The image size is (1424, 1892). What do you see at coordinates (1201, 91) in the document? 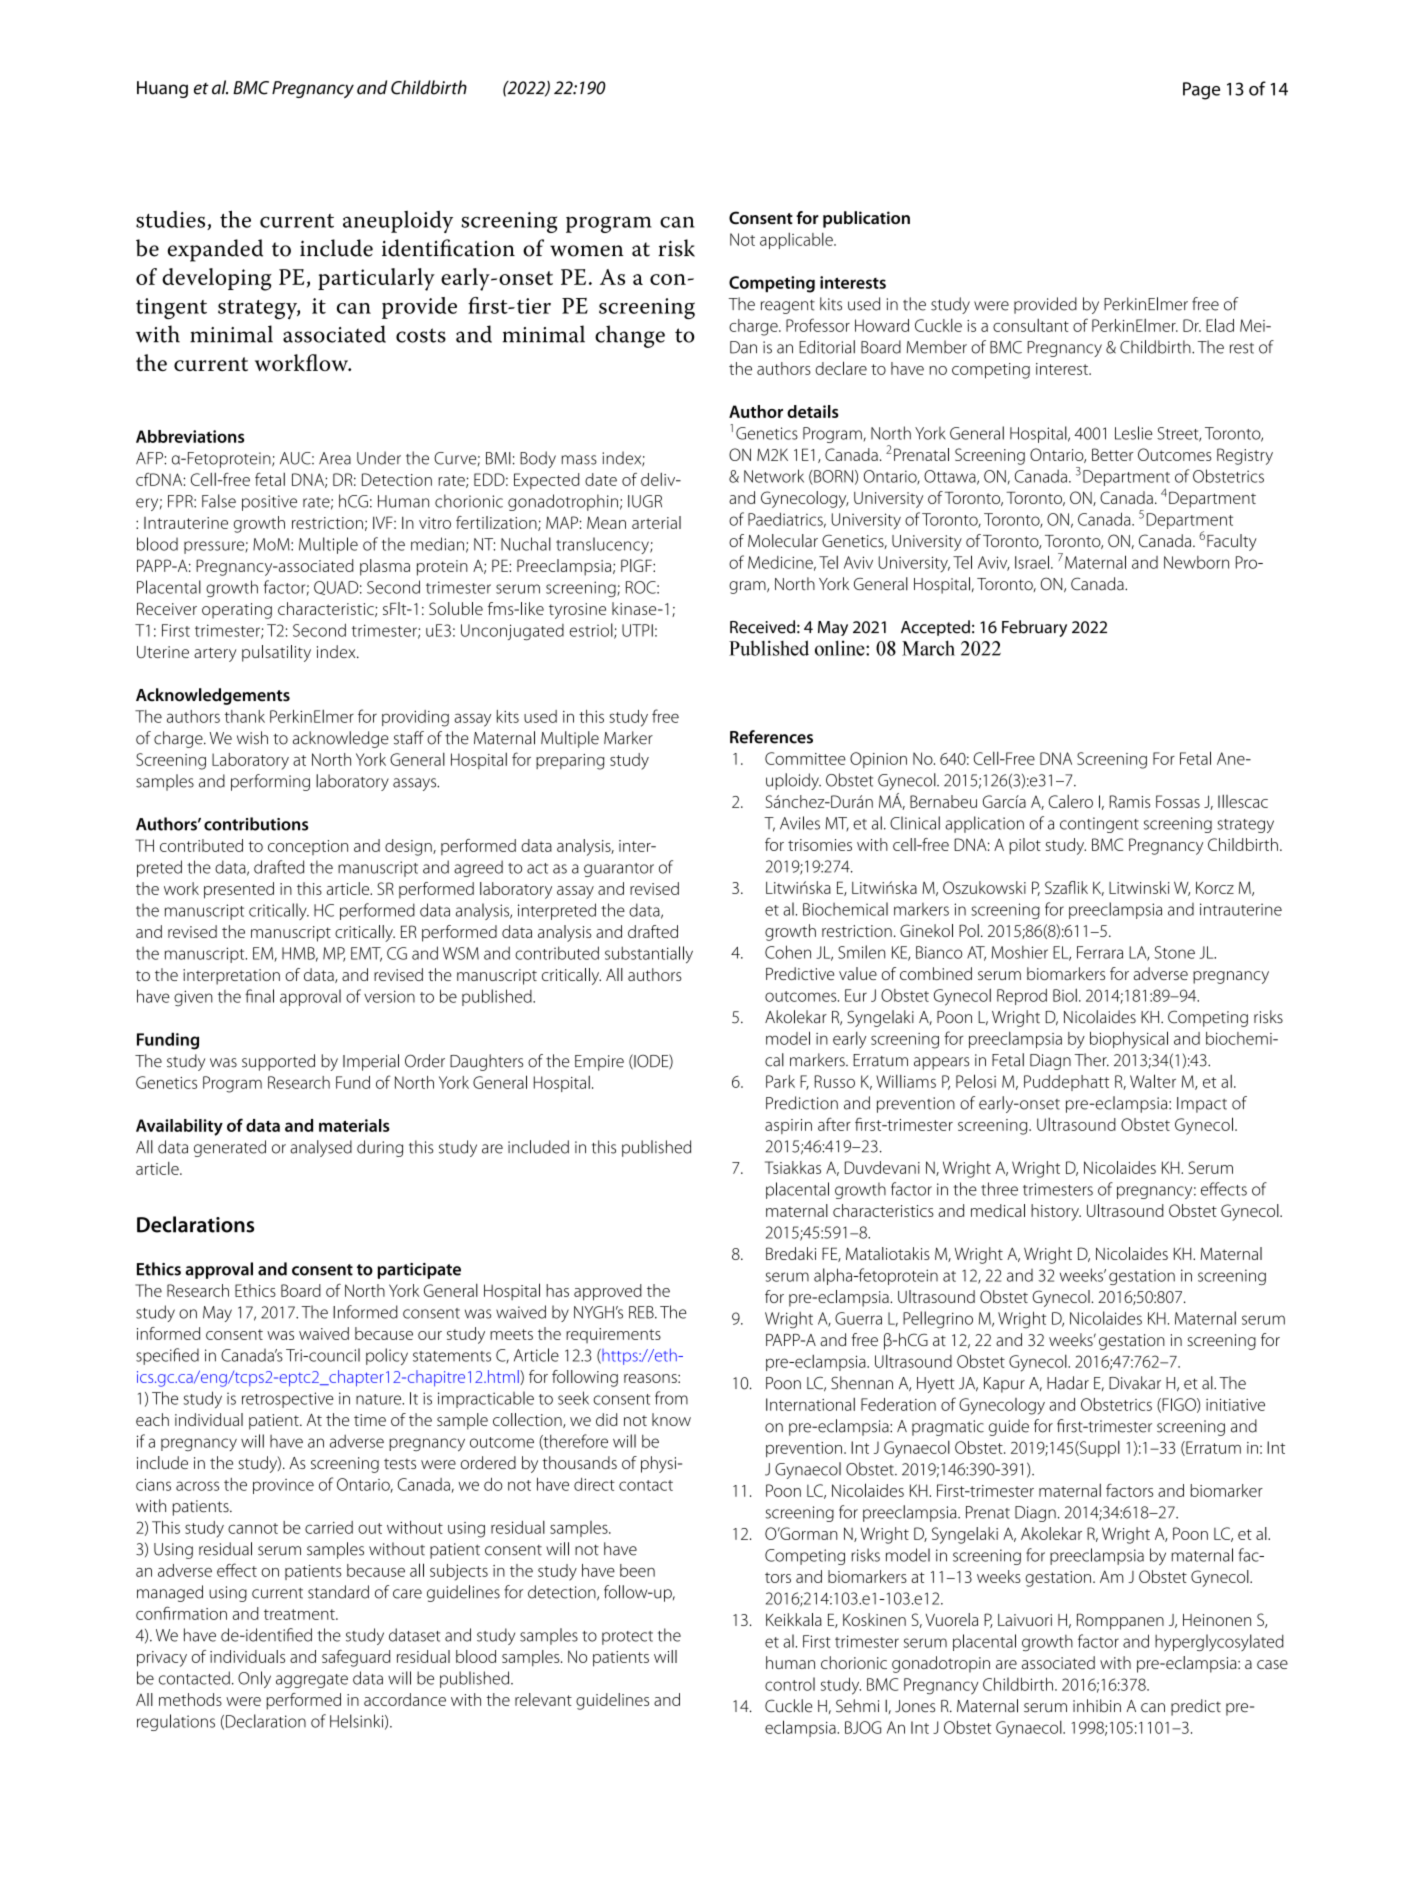
I see `Page` at bounding box center [1201, 91].
